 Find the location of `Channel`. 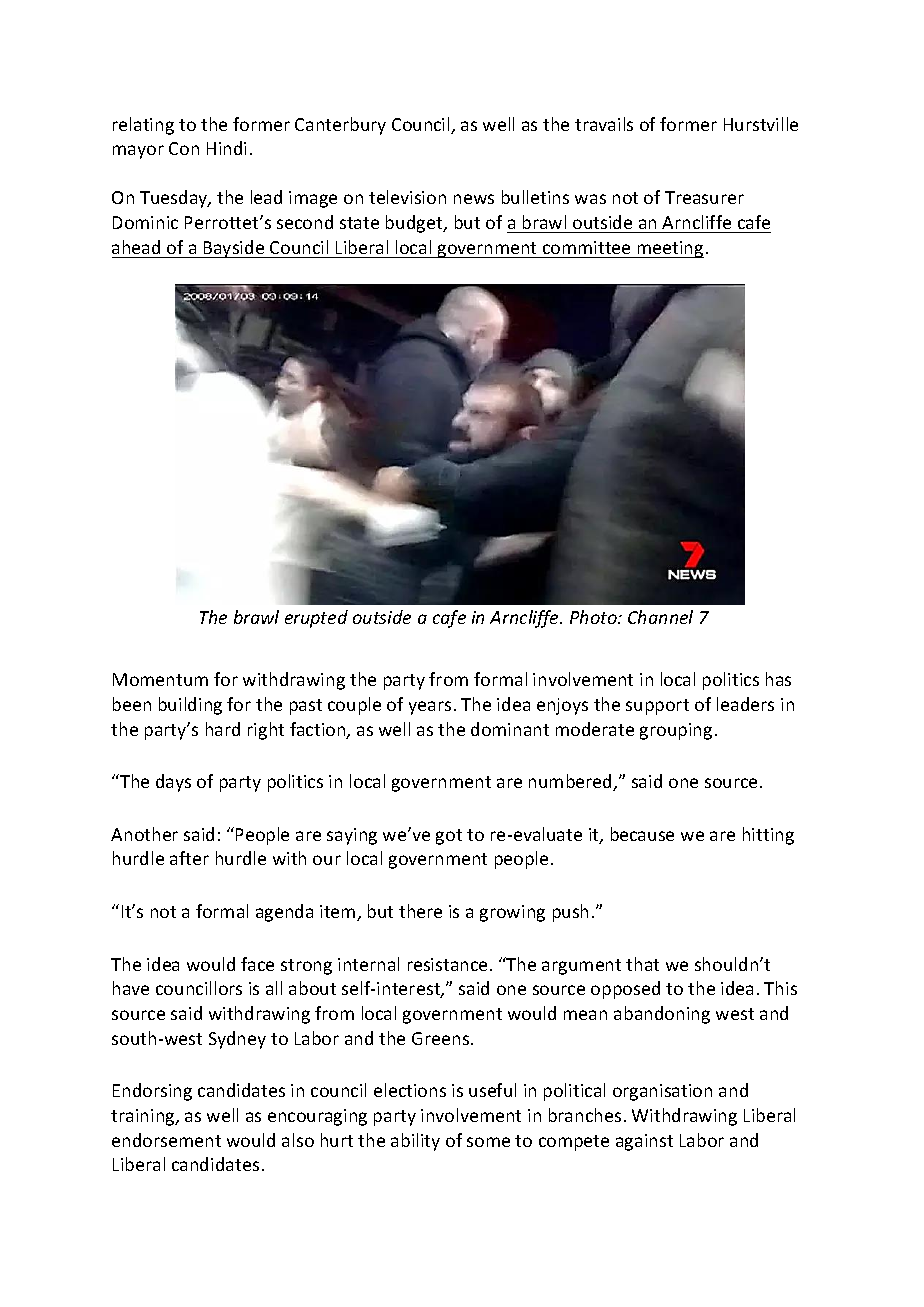

Channel is located at coordinates (660, 617).
